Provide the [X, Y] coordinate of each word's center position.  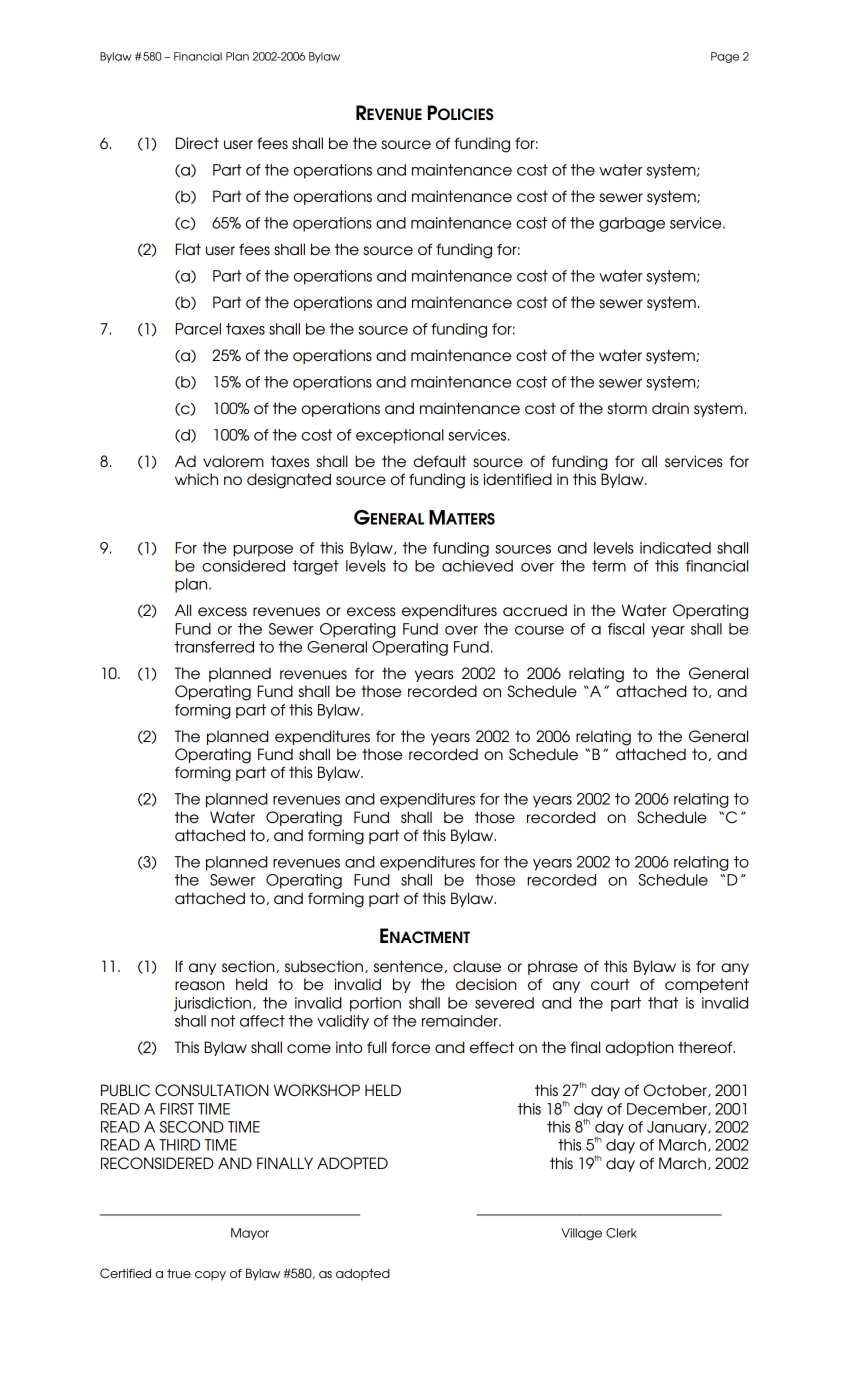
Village [581, 1234]
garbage [632, 224]
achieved [477, 566]
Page [725, 57]
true [179, 1273]
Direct [197, 143]
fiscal [626, 629]
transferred [214, 647]
